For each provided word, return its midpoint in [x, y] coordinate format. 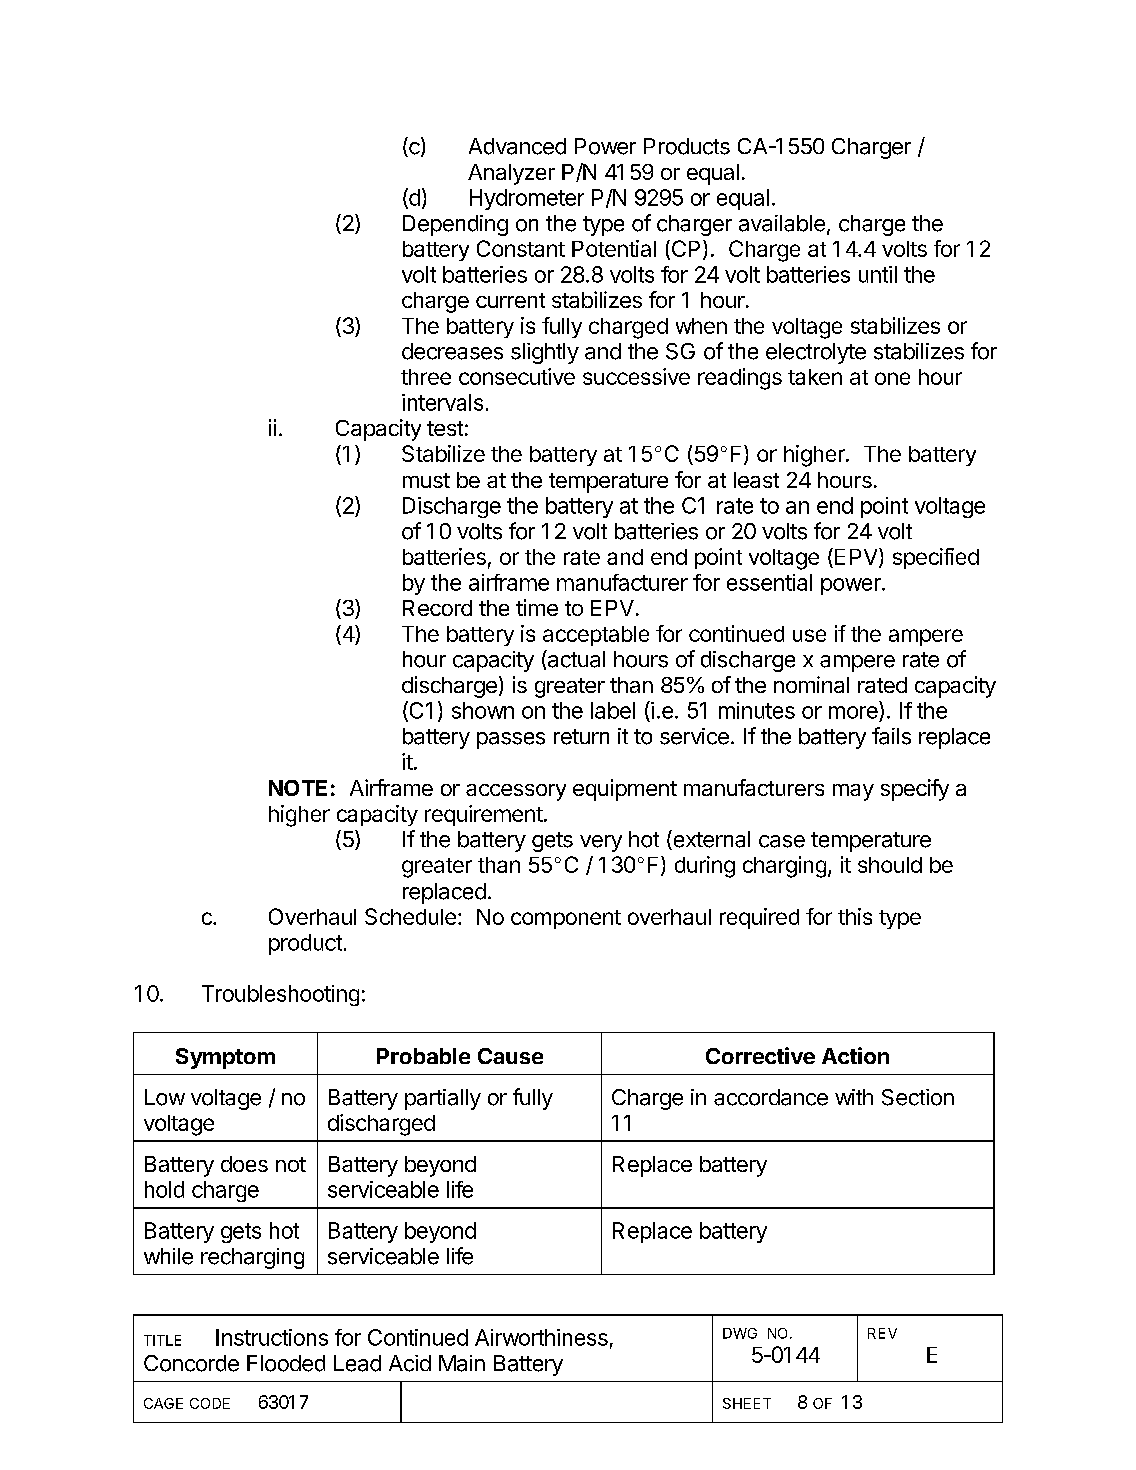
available [782, 223]
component [566, 919]
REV [882, 1333]
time [537, 607]
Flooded [286, 1363]
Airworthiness [541, 1337]
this [855, 916]
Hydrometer [527, 199]
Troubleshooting [280, 995]
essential [769, 582]
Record [437, 608]
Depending [455, 225]
